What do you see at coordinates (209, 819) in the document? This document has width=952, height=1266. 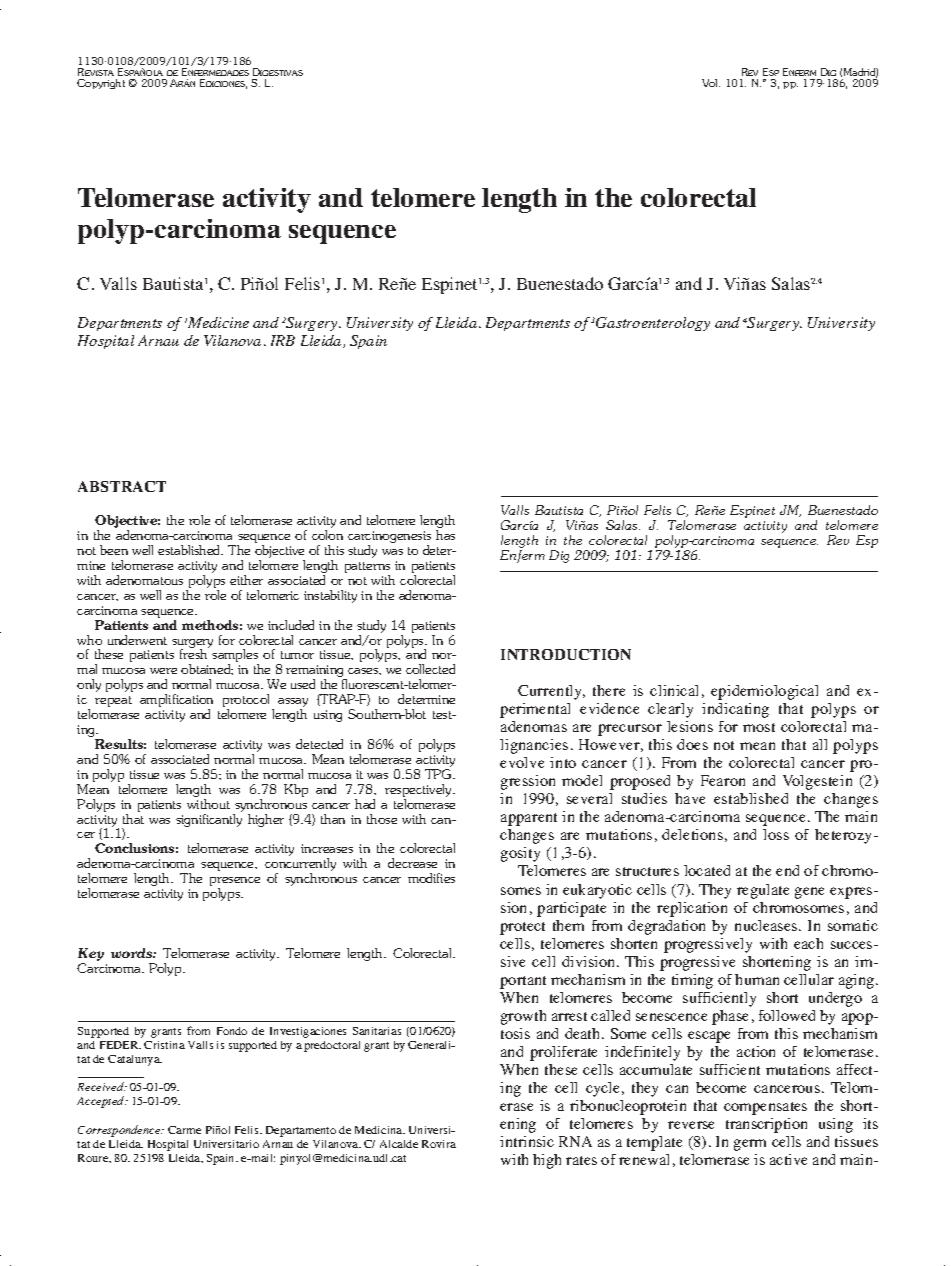 I see `significantly` at bounding box center [209, 819].
